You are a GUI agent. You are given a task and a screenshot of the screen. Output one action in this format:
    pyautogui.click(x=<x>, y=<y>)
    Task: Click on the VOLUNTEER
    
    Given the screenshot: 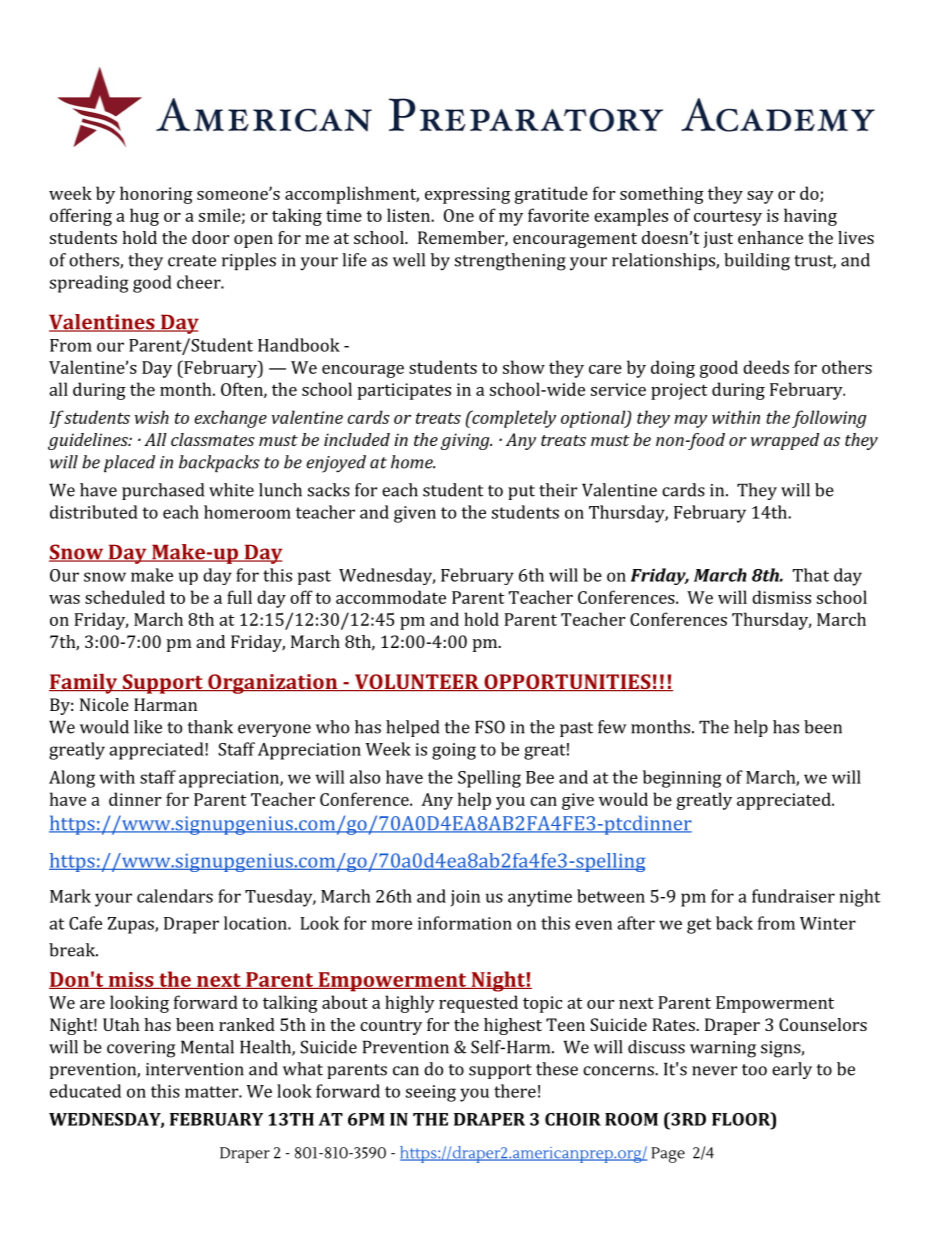 What is the action you would take?
    pyautogui.click(x=416, y=682)
